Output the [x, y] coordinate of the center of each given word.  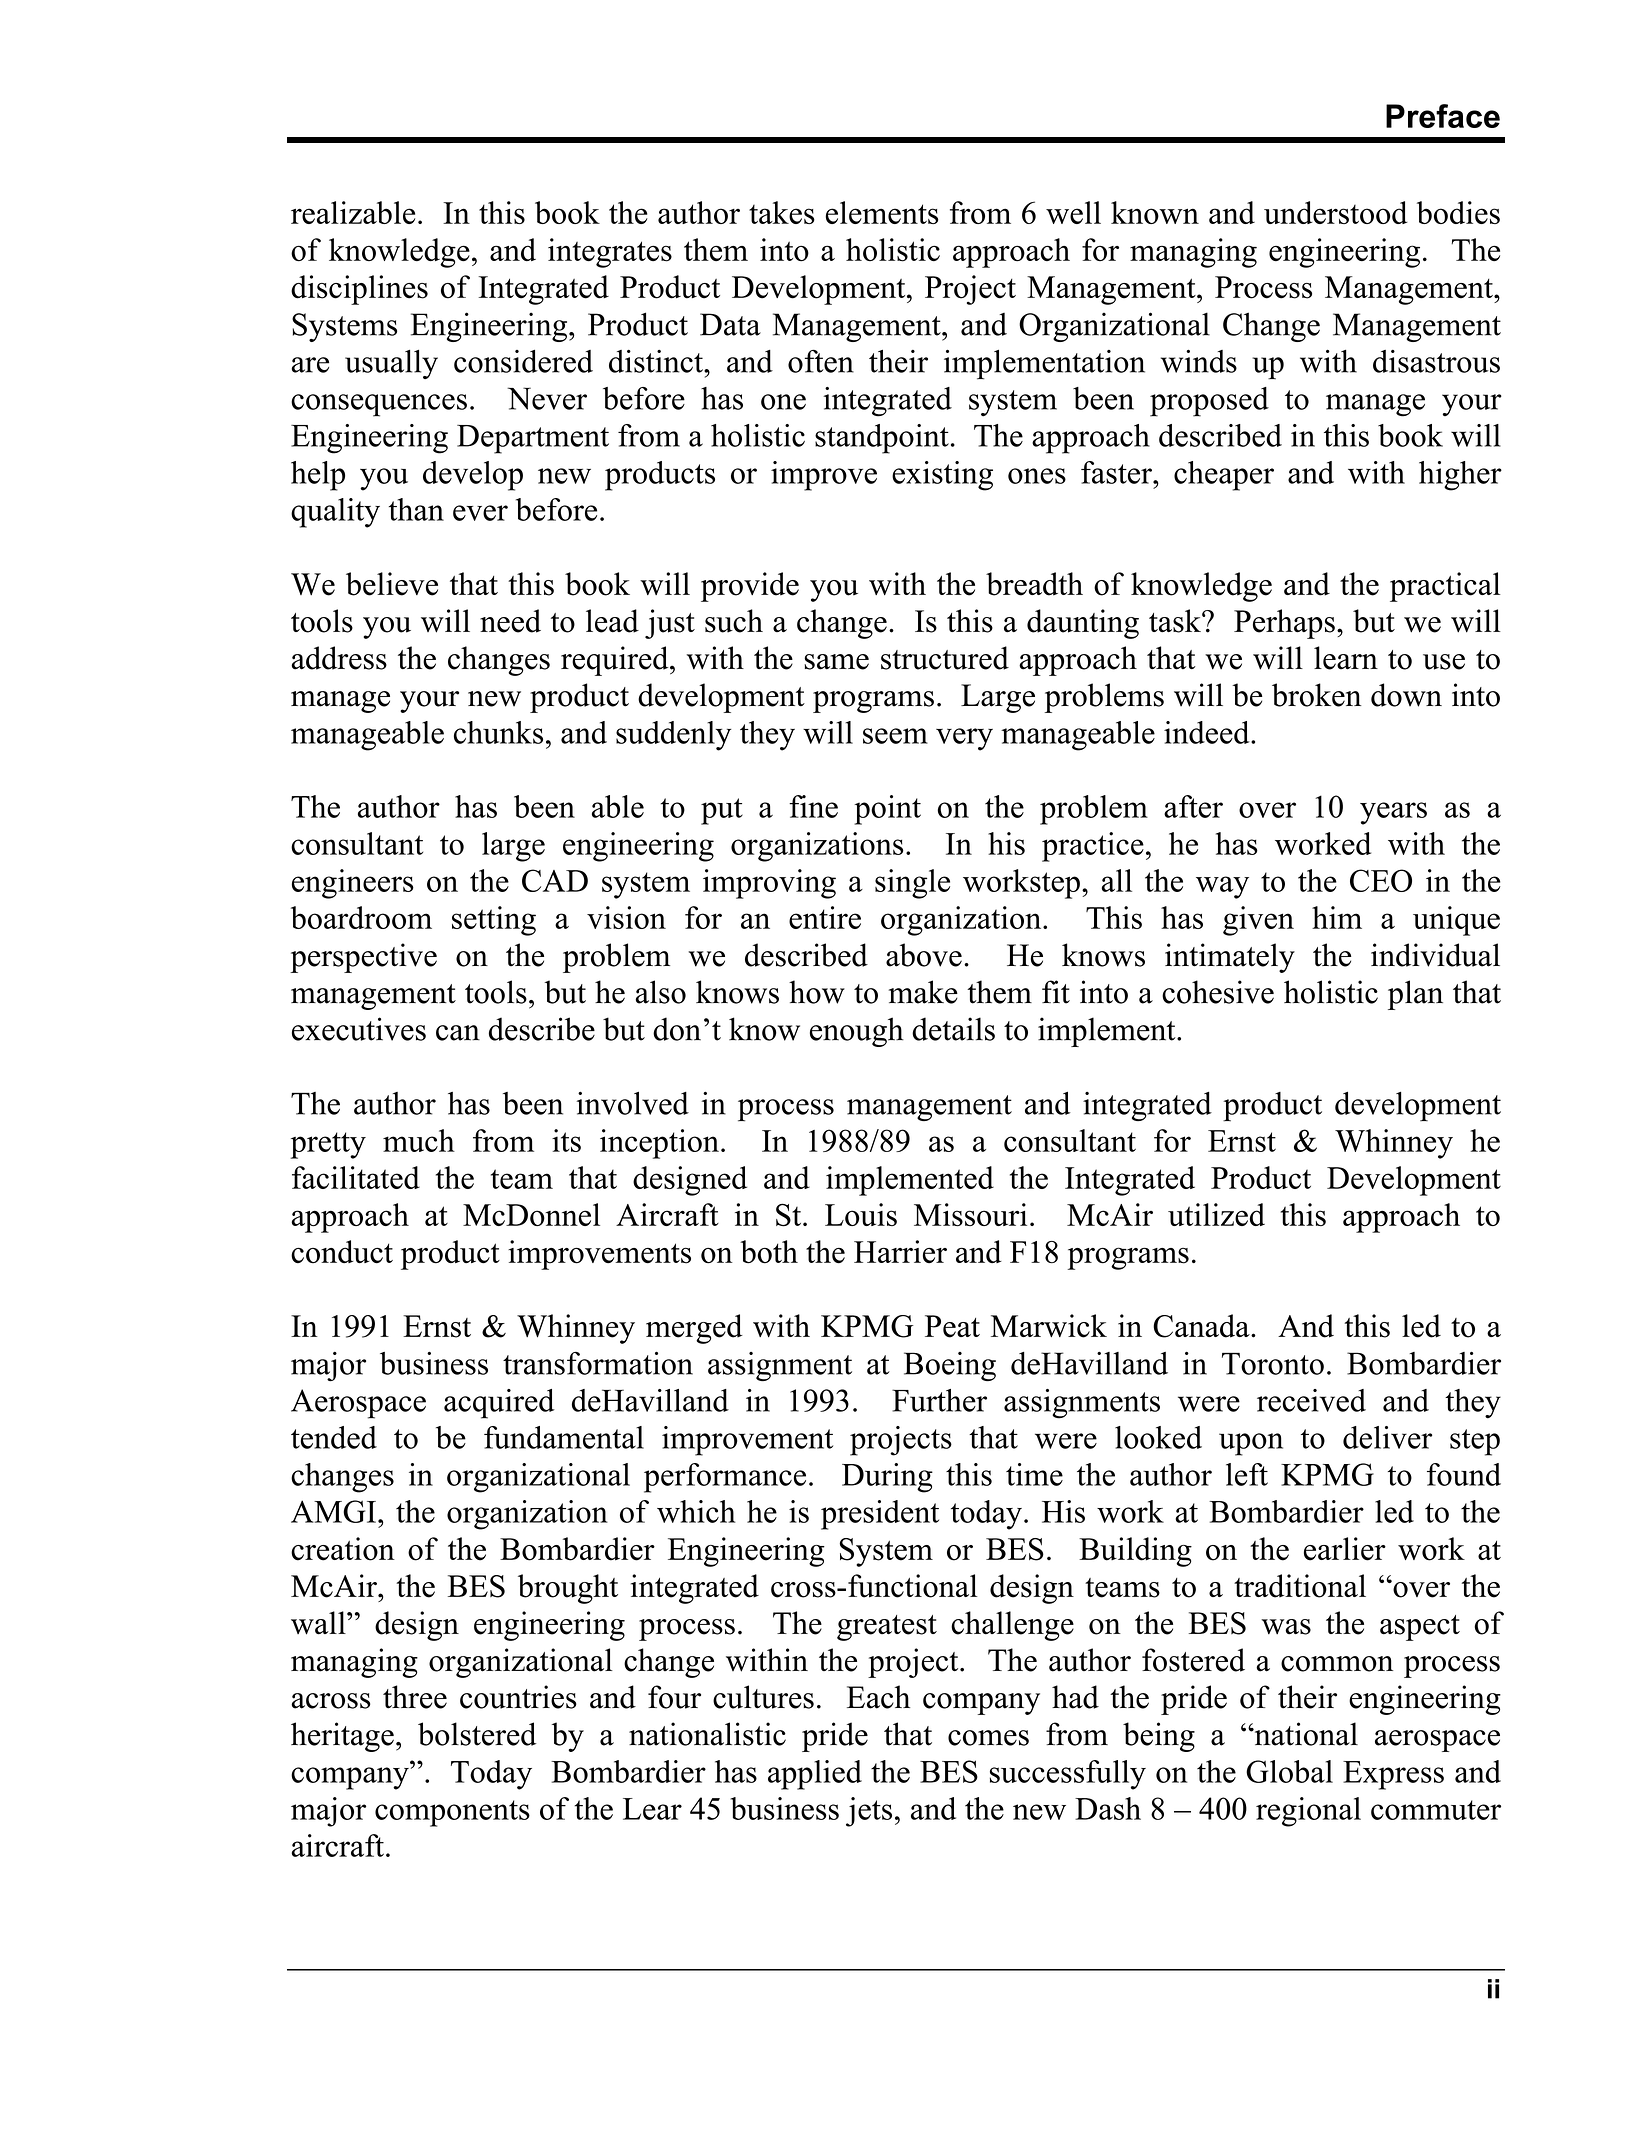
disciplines [359, 290]
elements [882, 212]
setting [494, 921]
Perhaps [1284, 624]
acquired [499, 1404]
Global [1289, 1771]
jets [869, 1812]
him [1337, 917]
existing [942, 476]
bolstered [477, 1734]
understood [1335, 212]
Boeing [950, 1366]
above [924, 955]
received [1311, 1400]
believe [392, 584]
